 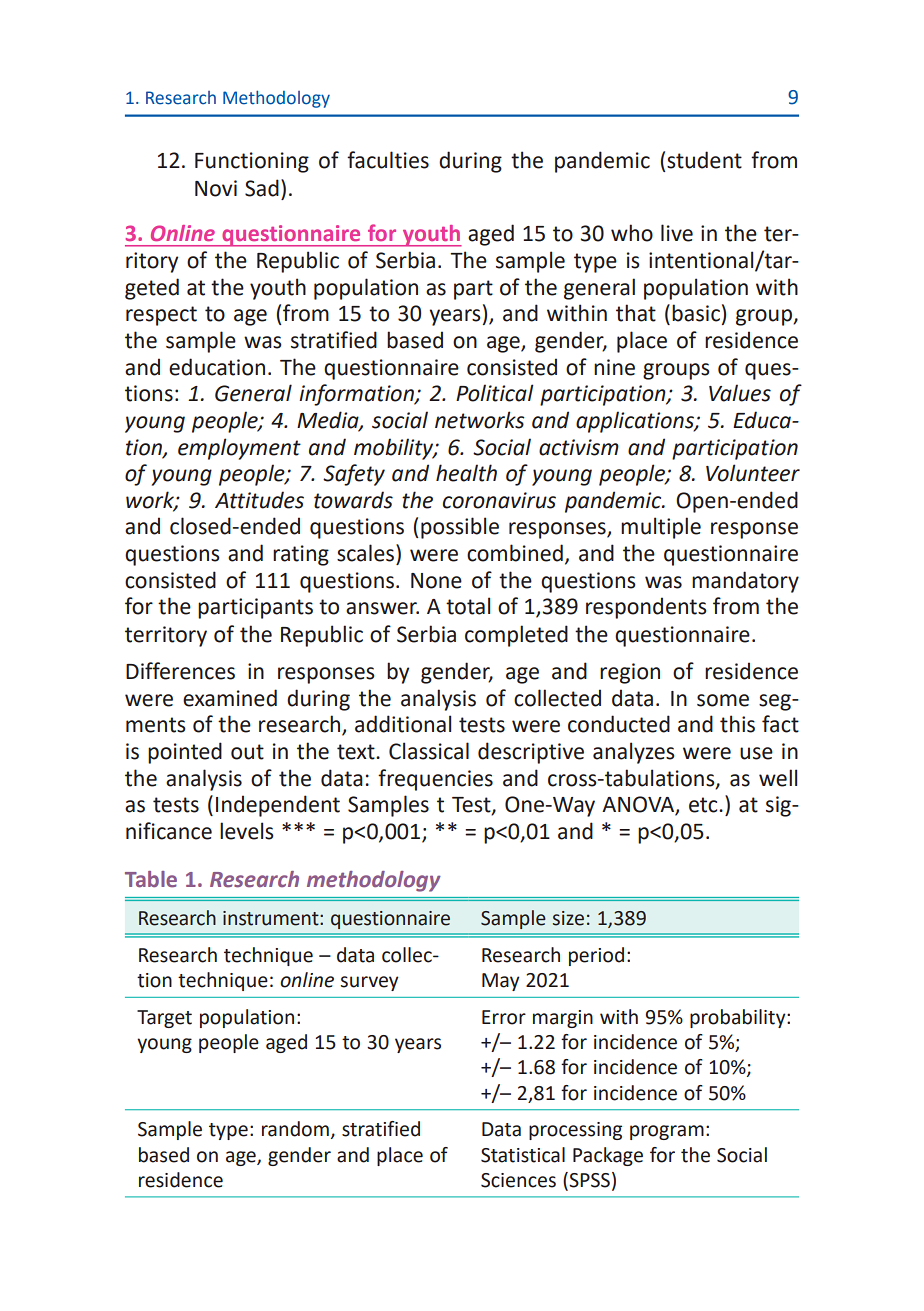 What do you see at coordinates (501, 982) in the screenshot?
I see `May` at bounding box center [501, 982].
